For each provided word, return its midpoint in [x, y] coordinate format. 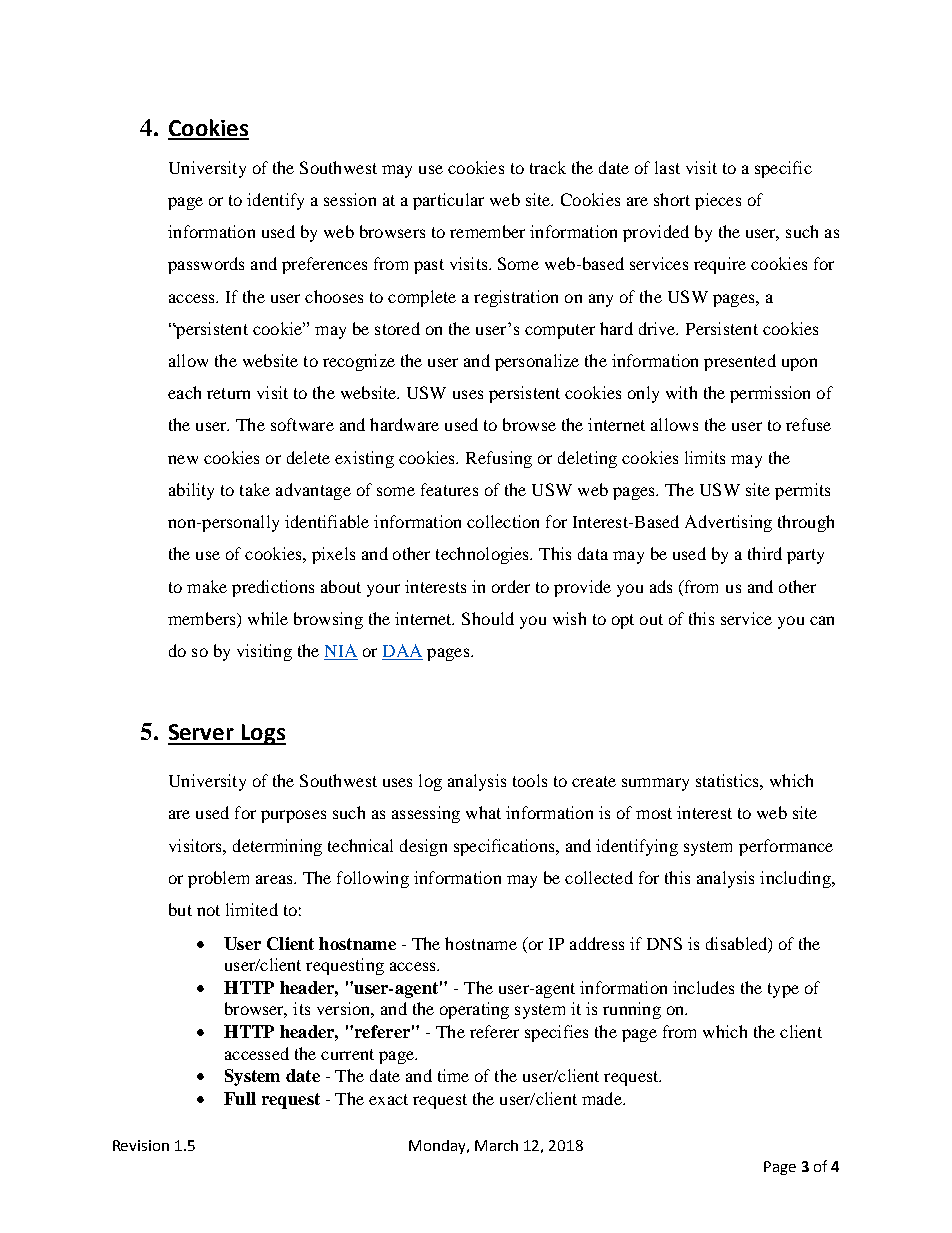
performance [786, 847]
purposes [293, 816]
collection [503, 521]
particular [448, 201]
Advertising [728, 523]
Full [240, 1098]
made [603, 1098]
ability [191, 491]
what [483, 812]
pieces [718, 201]
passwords [206, 265]
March [496, 1145]
